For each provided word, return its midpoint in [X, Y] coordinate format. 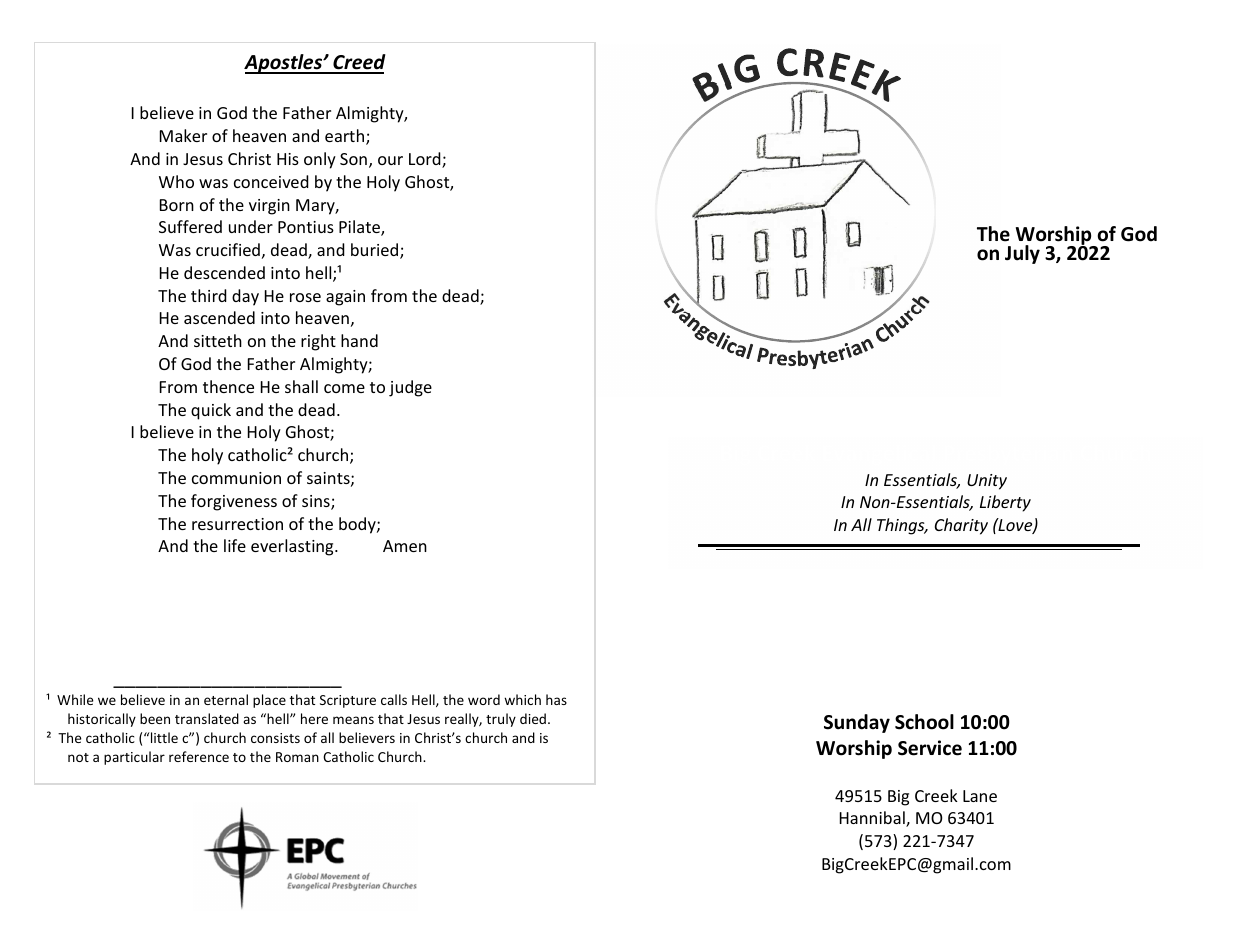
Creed [358, 63]
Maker [183, 135]
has [556, 699]
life [235, 545]
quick [211, 411]
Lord [426, 160]
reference [199, 756]
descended [224, 272]
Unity [987, 482]
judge [410, 388]
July [1022, 254]
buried [376, 251]
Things [902, 526]
